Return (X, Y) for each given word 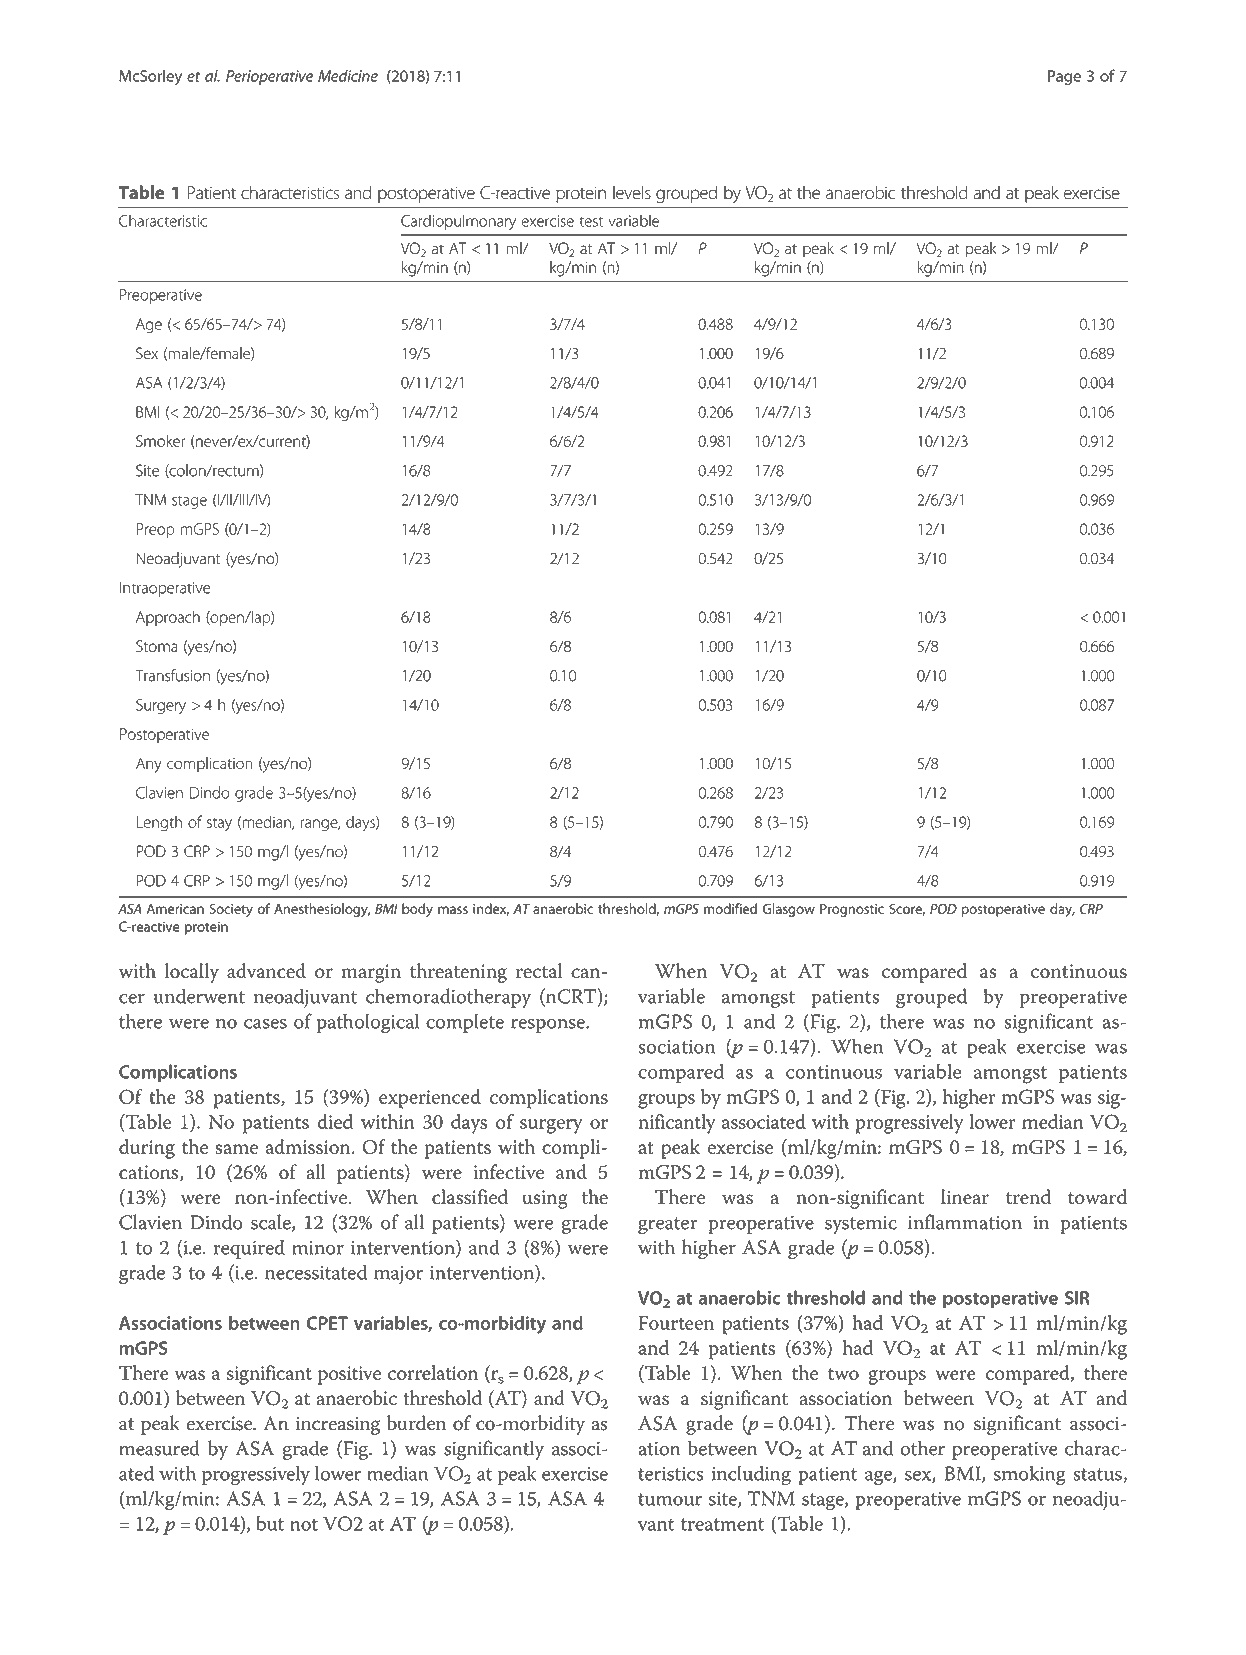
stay (219, 825)
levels (632, 192)
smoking (1030, 1476)
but (270, 1523)
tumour (670, 1499)
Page (1064, 77)
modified (730, 908)
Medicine (348, 75)
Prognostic (852, 910)
